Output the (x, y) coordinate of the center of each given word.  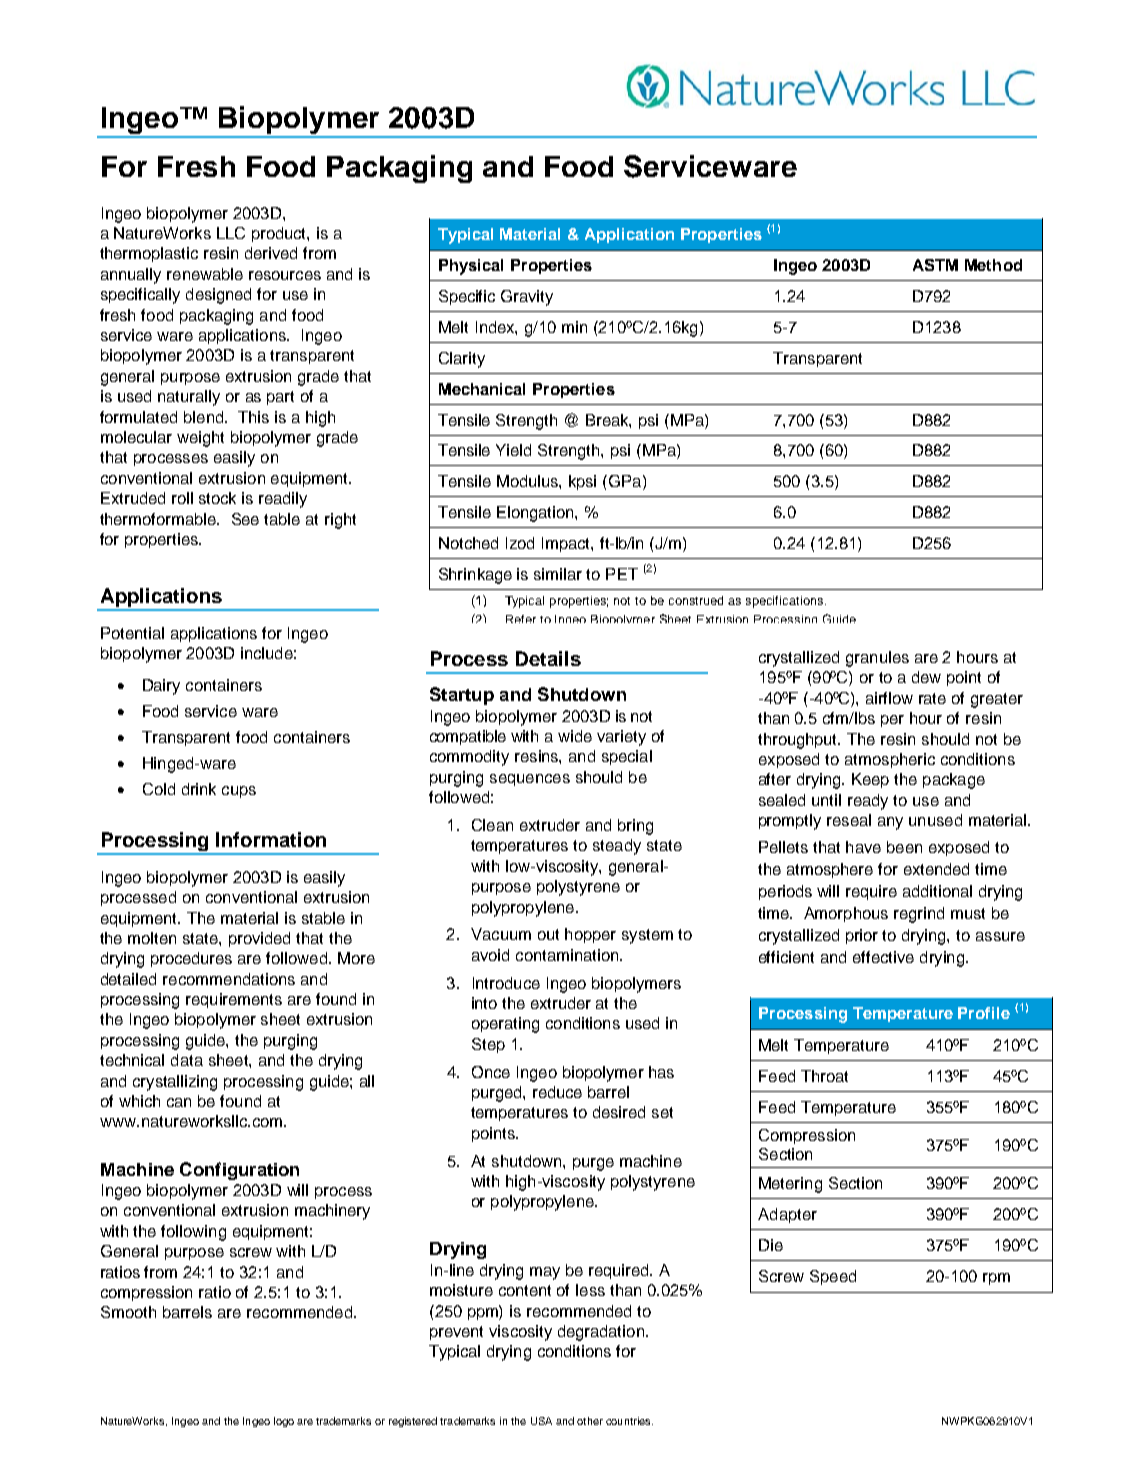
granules (877, 659)
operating (505, 1025)
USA (541, 1421)
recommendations (229, 979)
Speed (833, 1277)
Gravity (527, 298)
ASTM (935, 265)
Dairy (161, 687)
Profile (984, 1013)
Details (548, 658)
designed (218, 296)
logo (284, 1422)
